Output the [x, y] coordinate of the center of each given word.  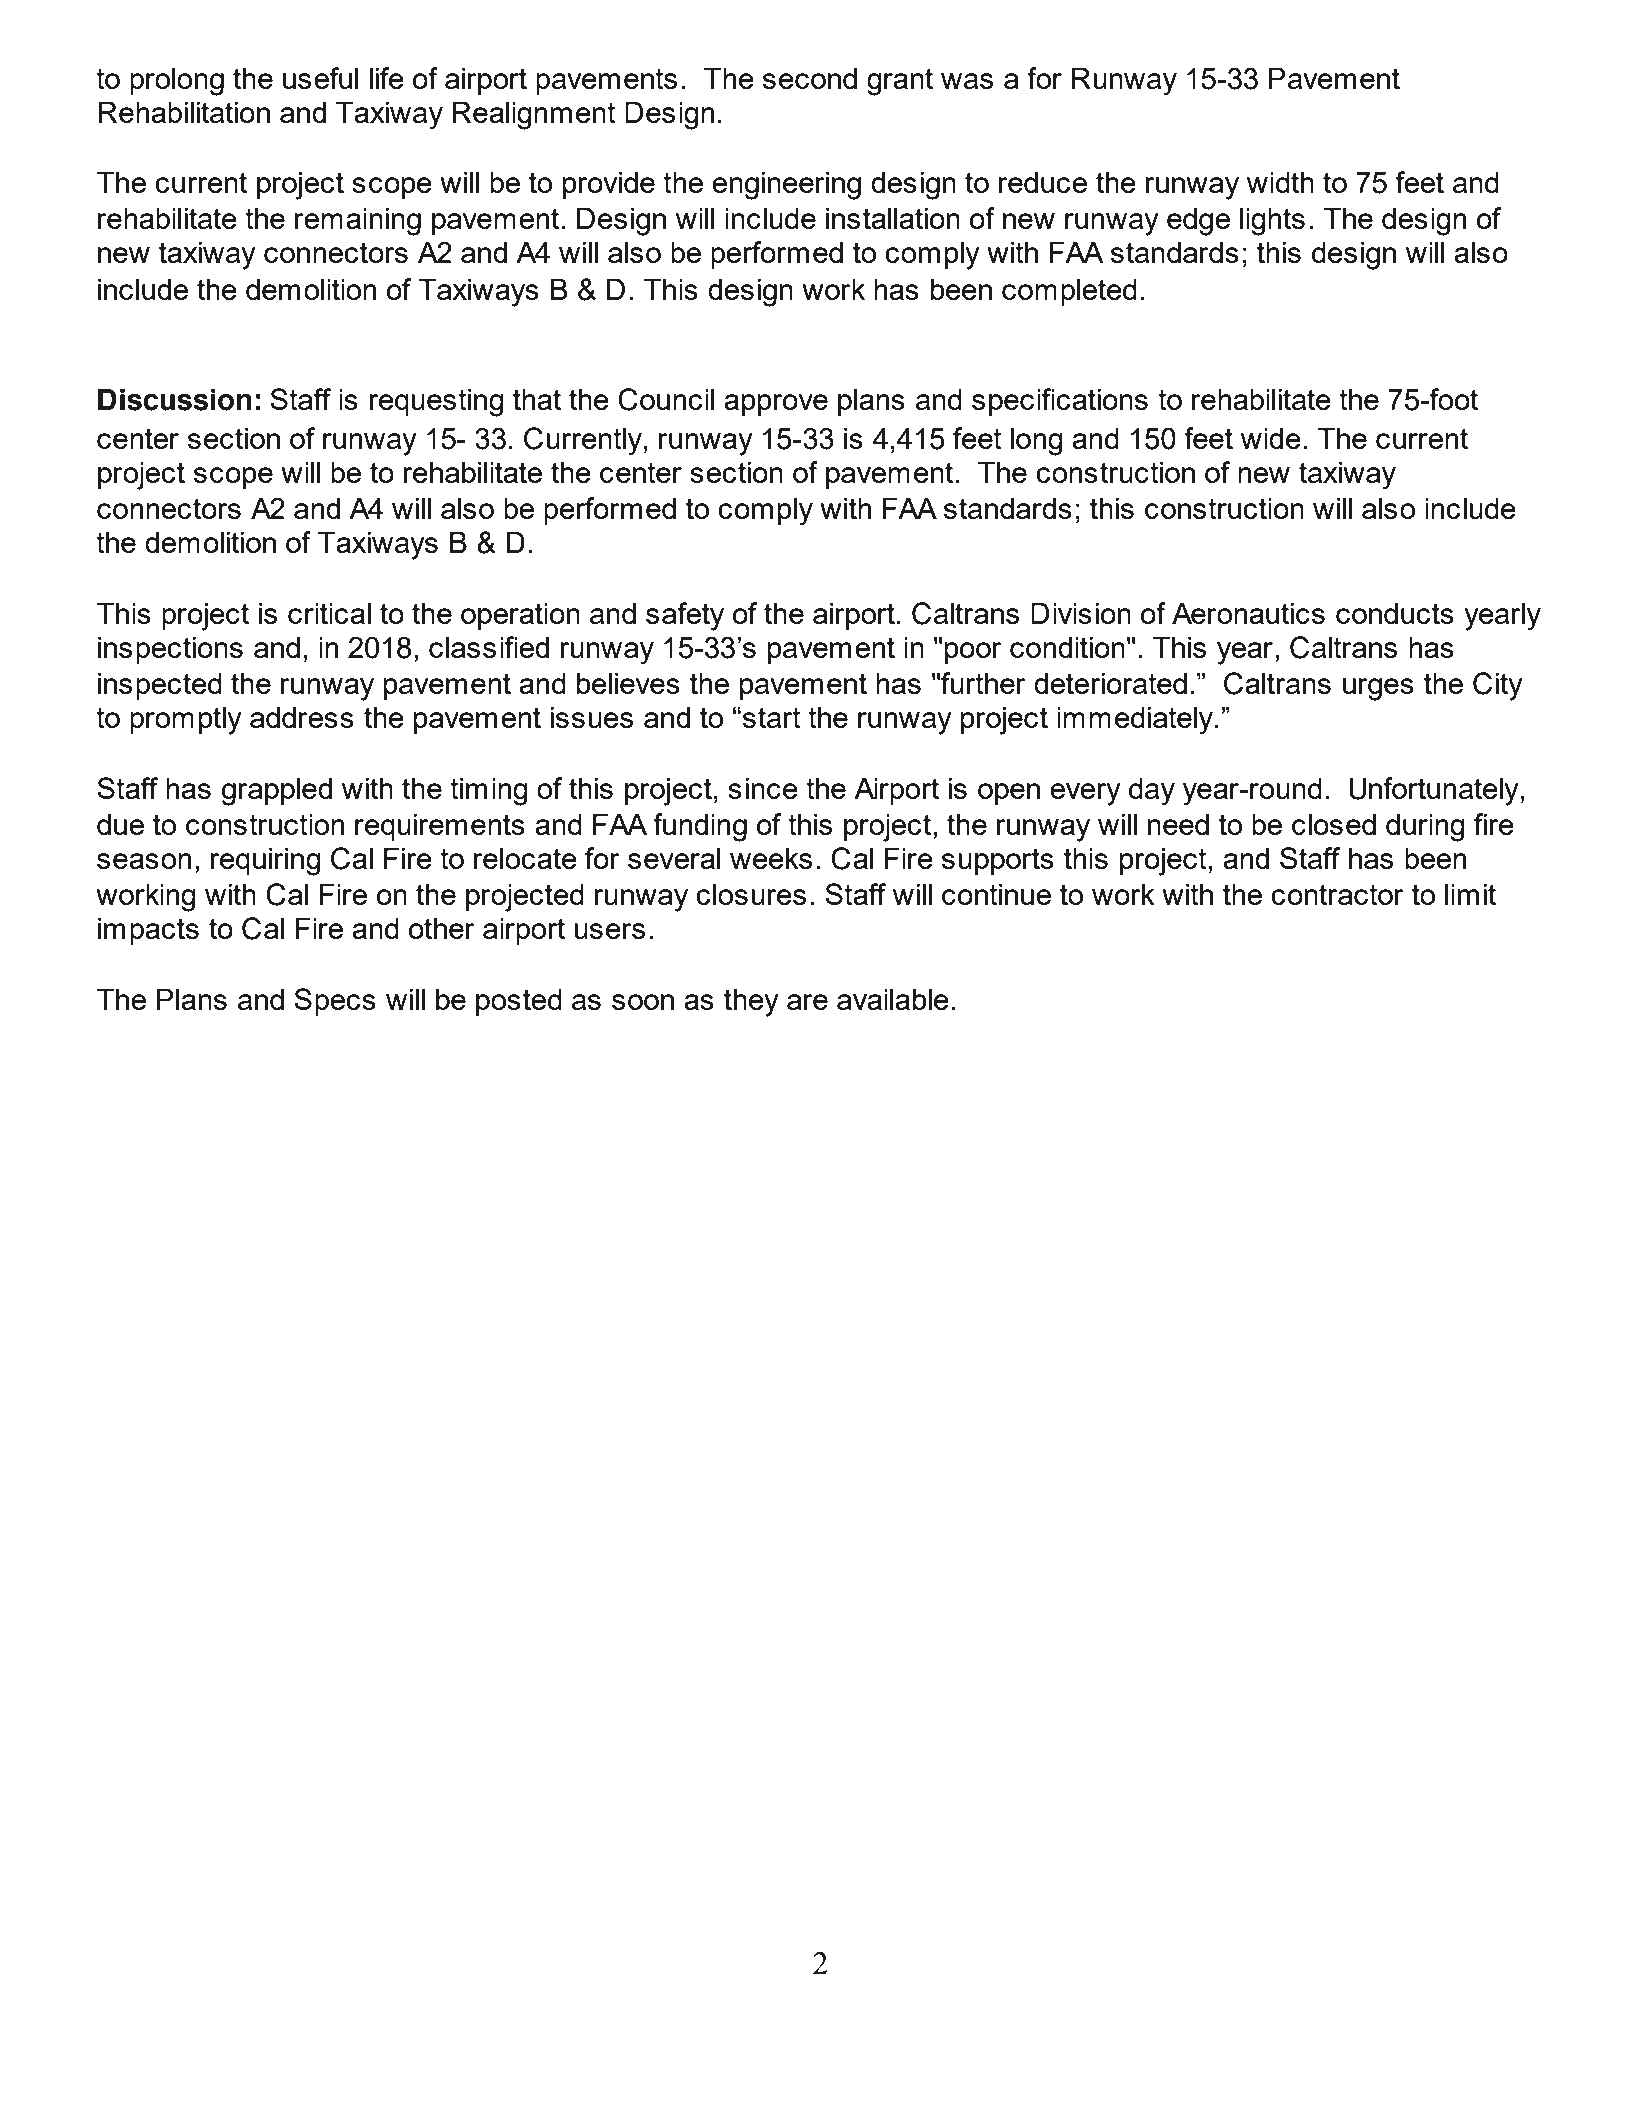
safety [685, 616]
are [807, 1002]
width [1280, 182]
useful [321, 78]
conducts [1395, 613]
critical [329, 613]
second [810, 78]
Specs [335, 1002]
